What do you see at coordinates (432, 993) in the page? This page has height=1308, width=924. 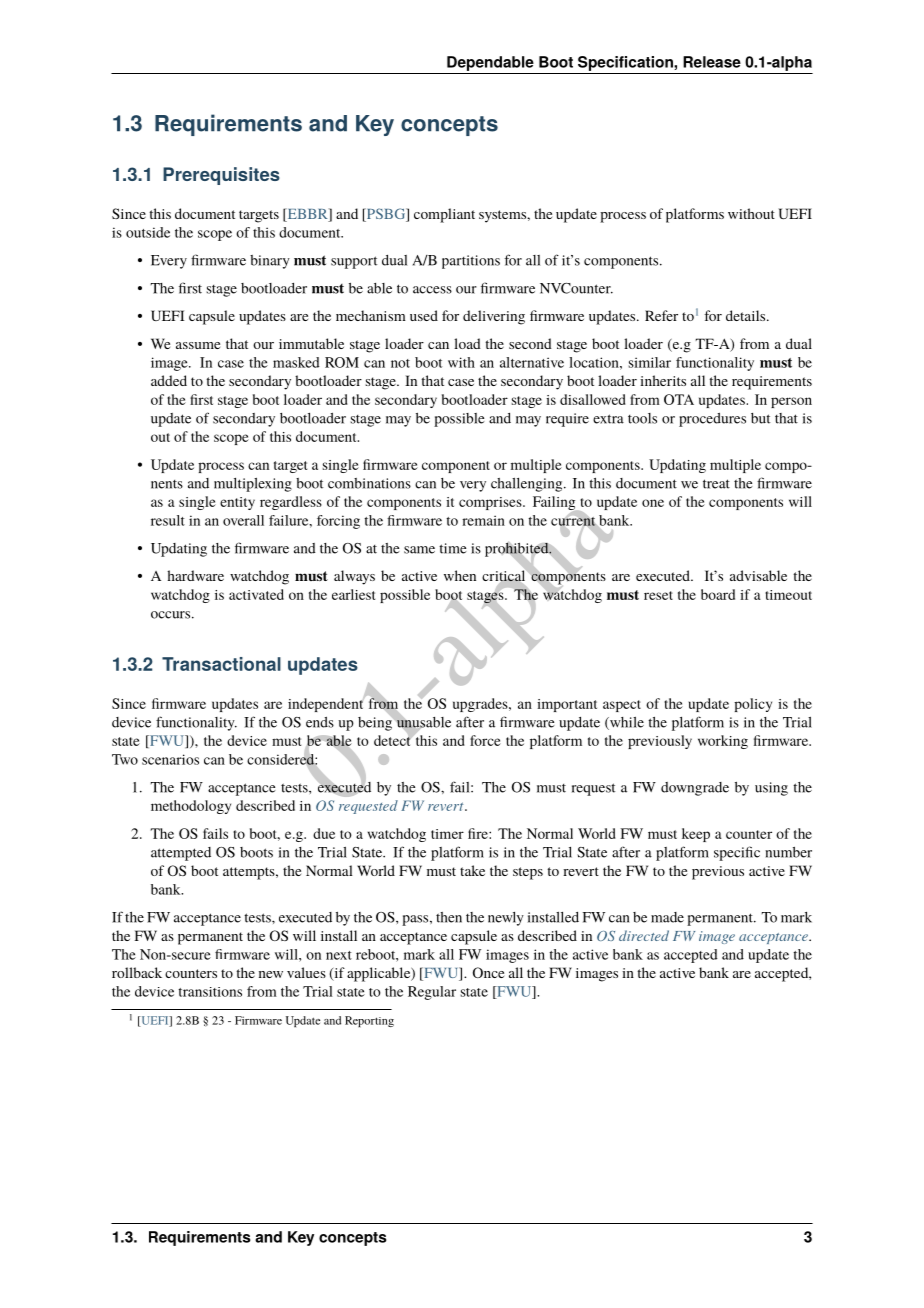 I see `Regular` at bounding box center [432, 993].
